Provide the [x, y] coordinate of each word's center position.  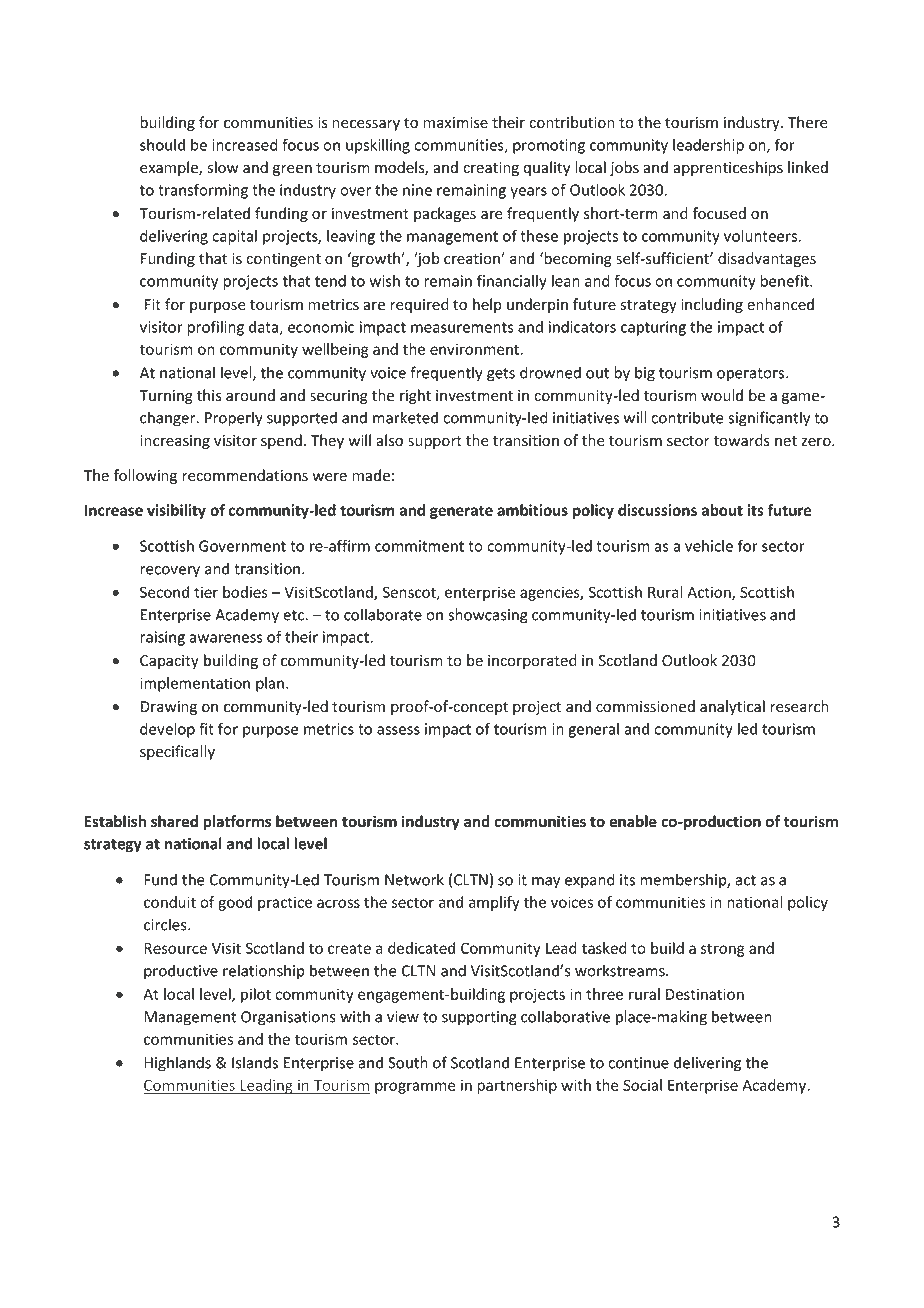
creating [491, 169]
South [408, 1062]
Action [710, 593]
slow [223, 167]
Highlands [177, 1064]
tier [206, 592]
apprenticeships [728, 168]
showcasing [488, 616]
